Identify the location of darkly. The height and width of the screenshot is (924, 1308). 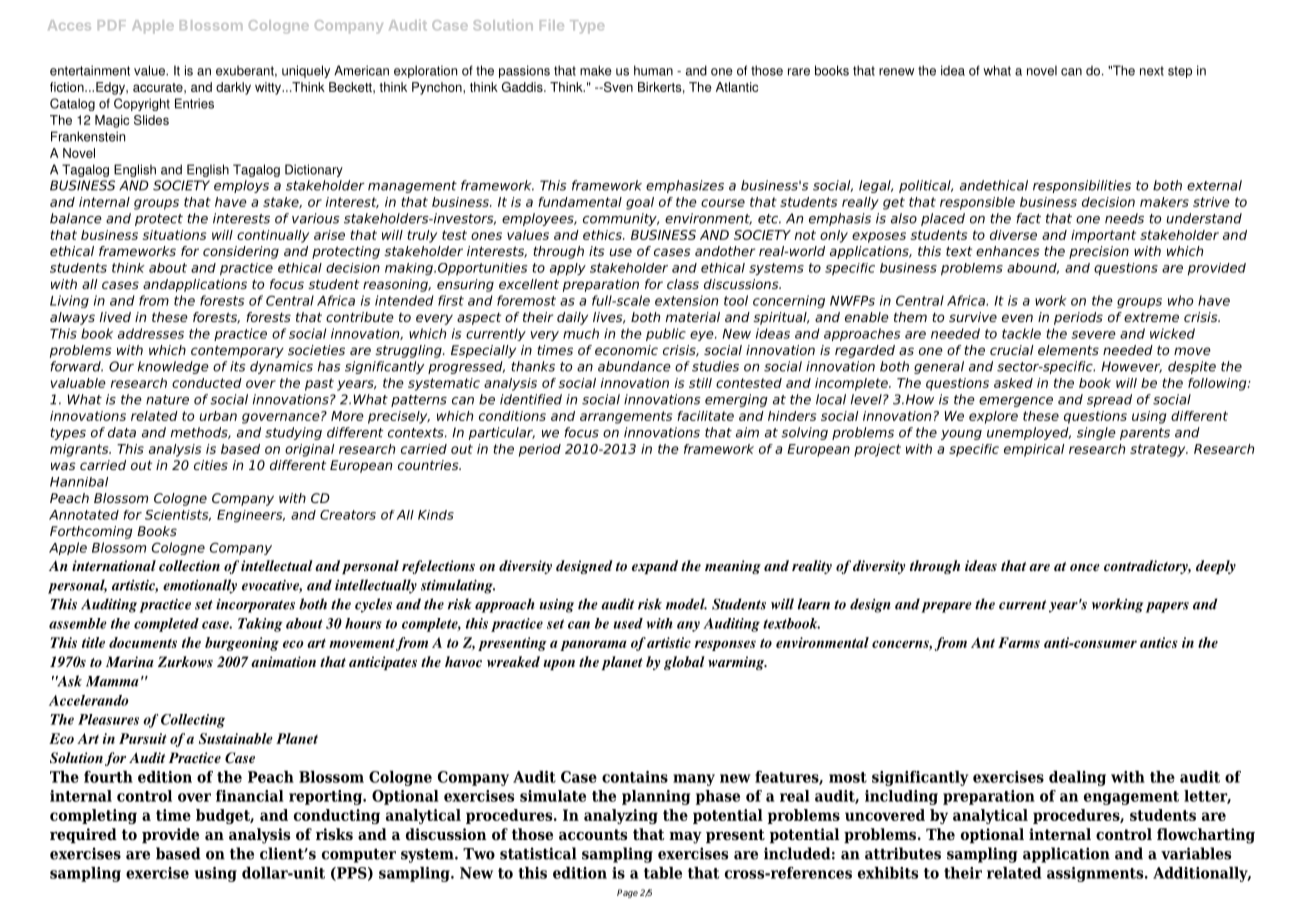
(233, 88).
